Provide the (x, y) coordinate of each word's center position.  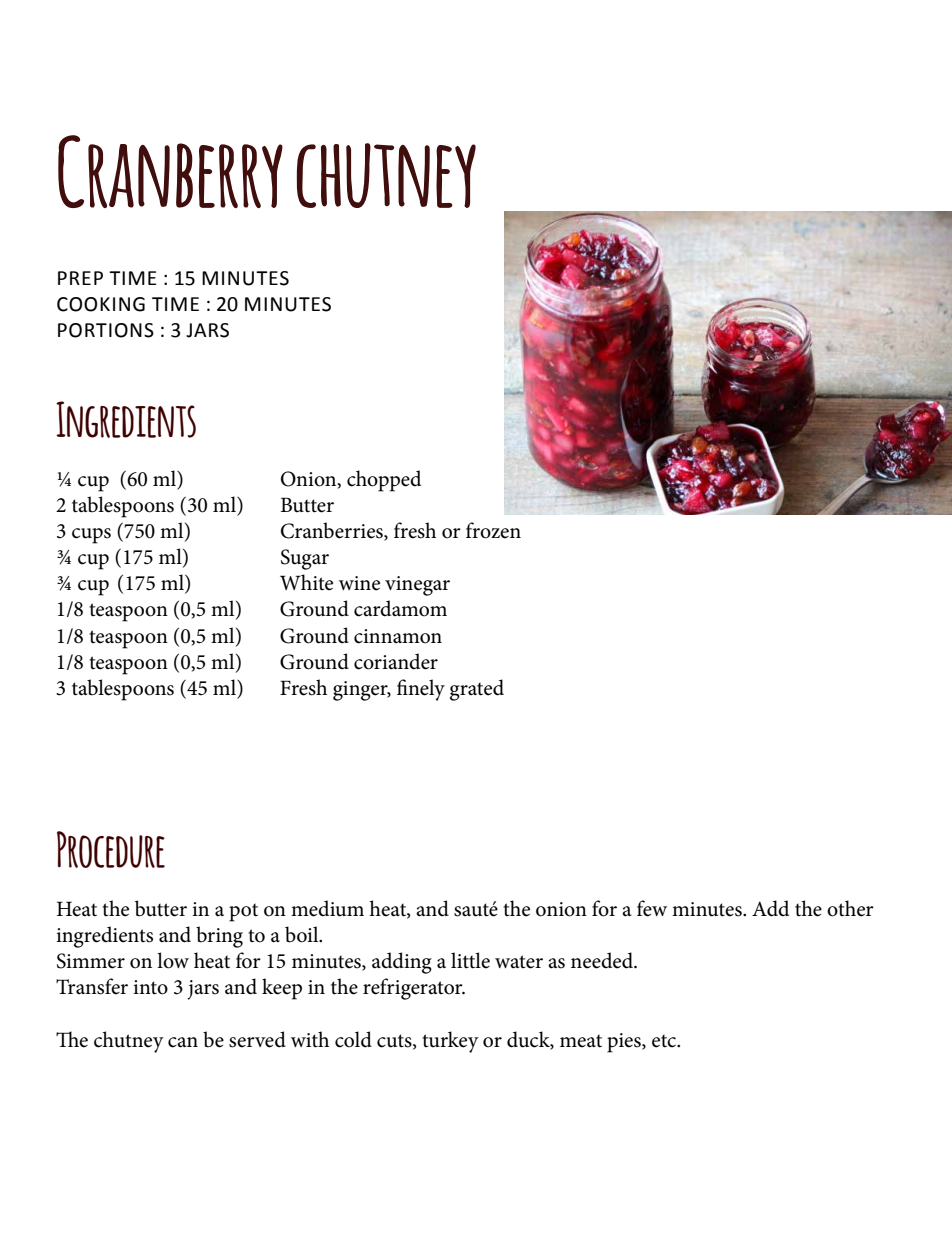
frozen (493, 530)
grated (477, 690)
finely (421, 690)
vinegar (417, 586)
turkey (450, 1042)
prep (80, 278)
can (183, 1042)
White (306, 582)
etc (665, 1041)
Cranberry (170, 171)
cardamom (400, 608)
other (850, 908)
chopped (384, 481)
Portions (106, 330)
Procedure (111, 849)
